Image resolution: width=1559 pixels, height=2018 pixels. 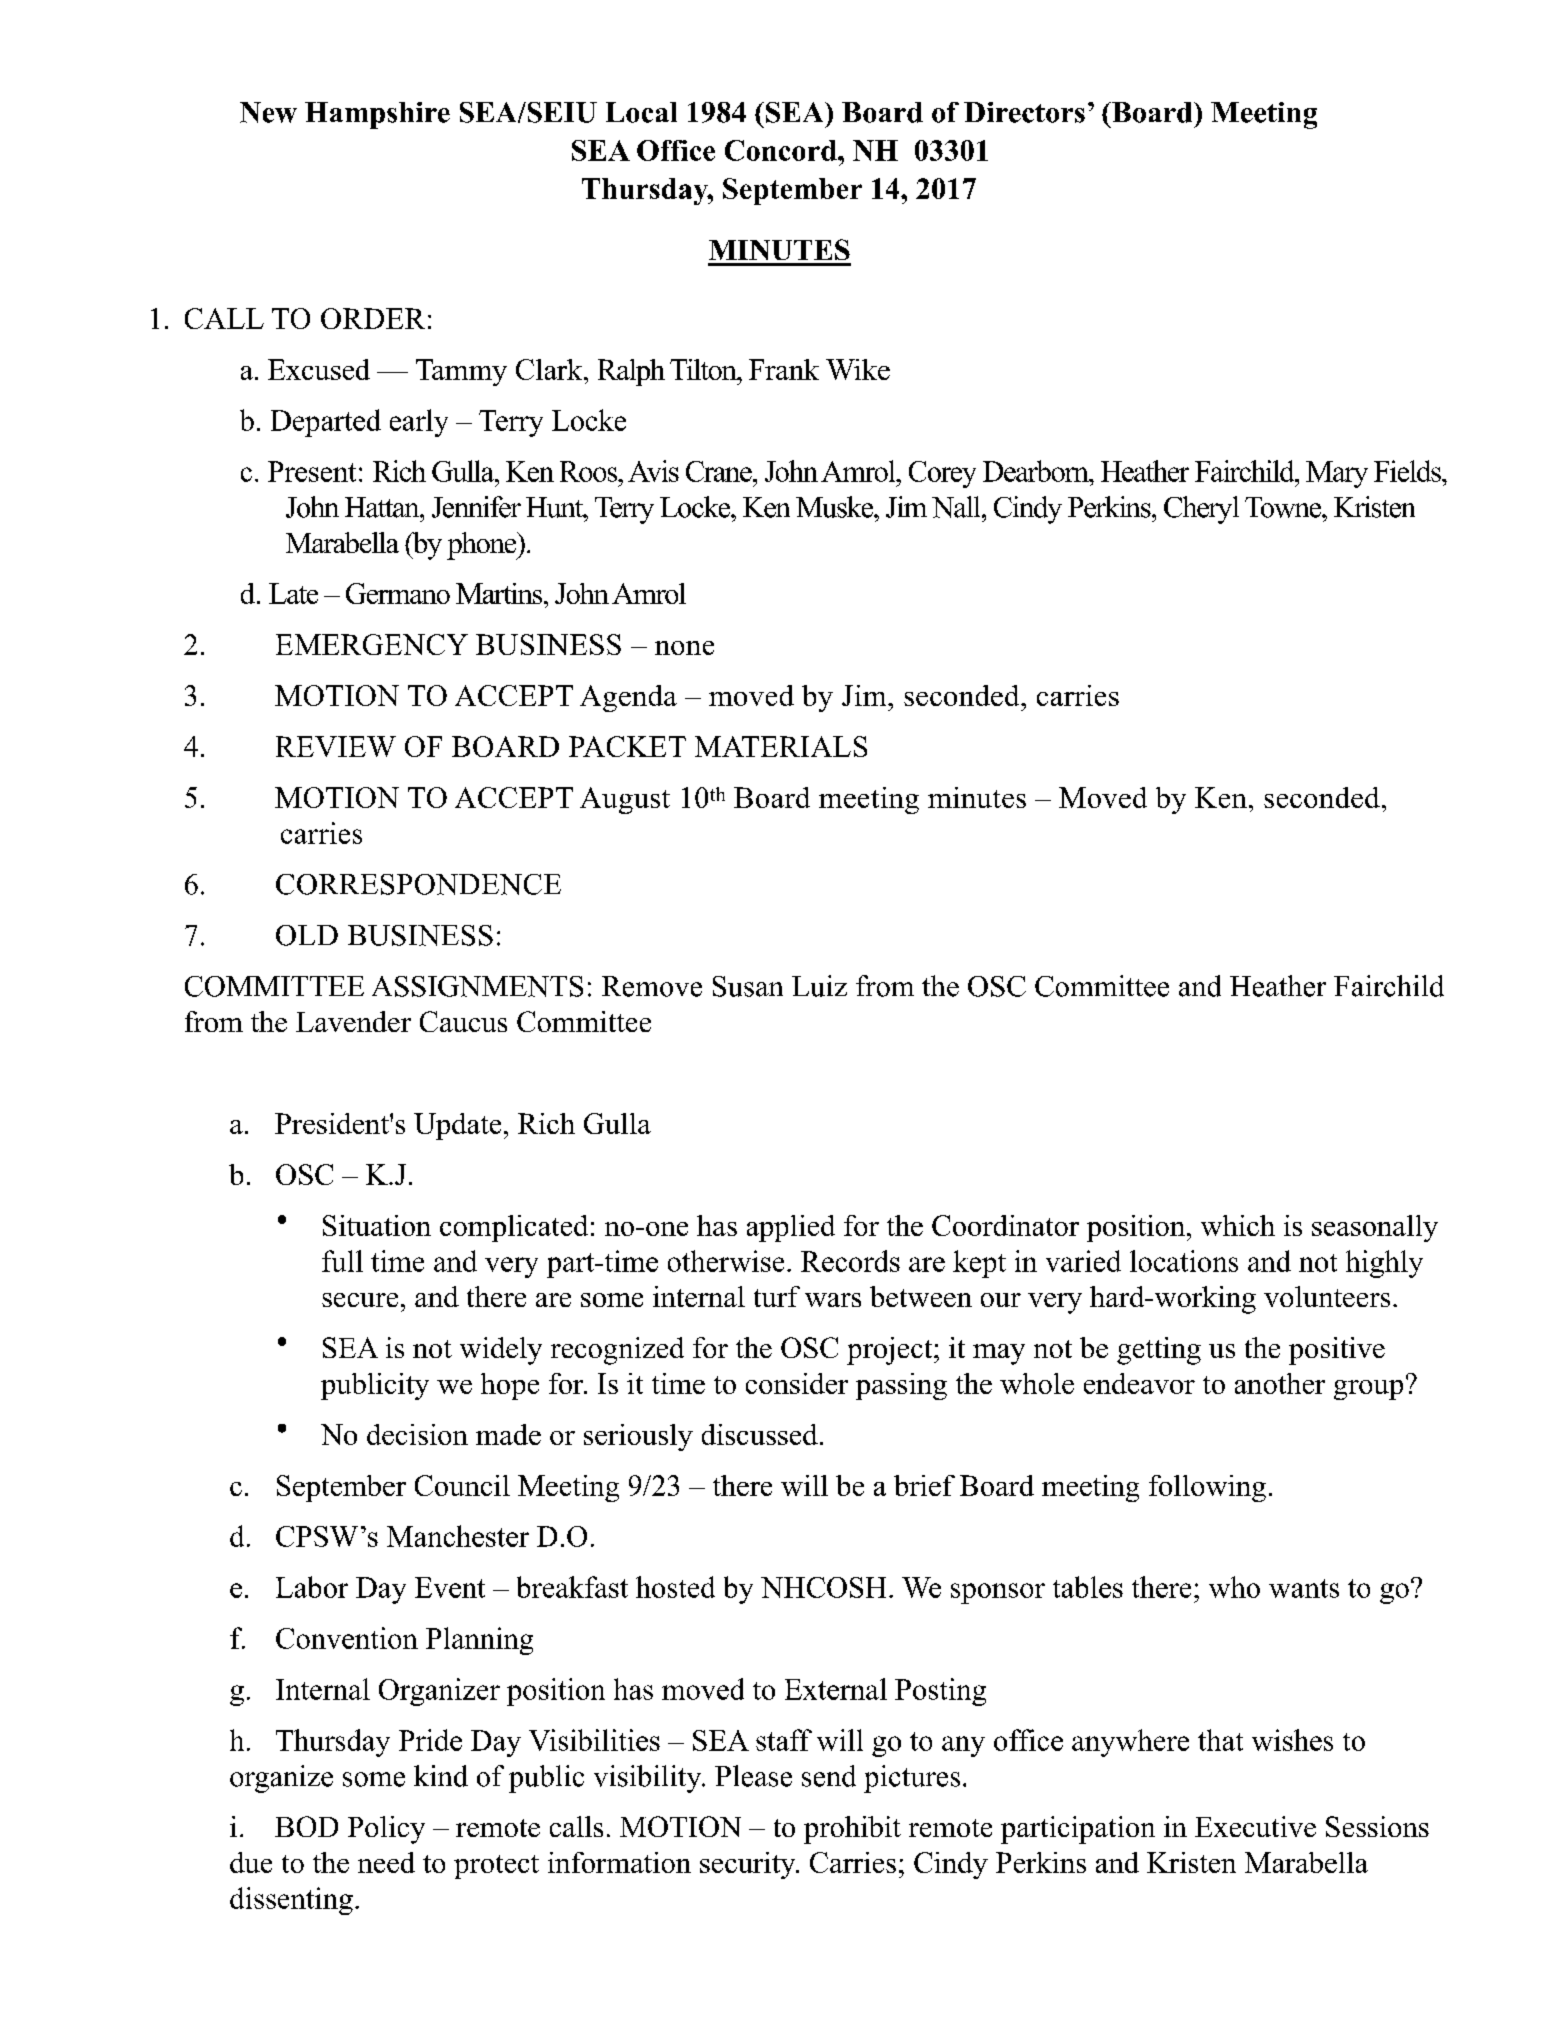 What do you see at coordinates (1201, 510) in the image?
I see `Cheryl` at bounding box center [1201, 510].
